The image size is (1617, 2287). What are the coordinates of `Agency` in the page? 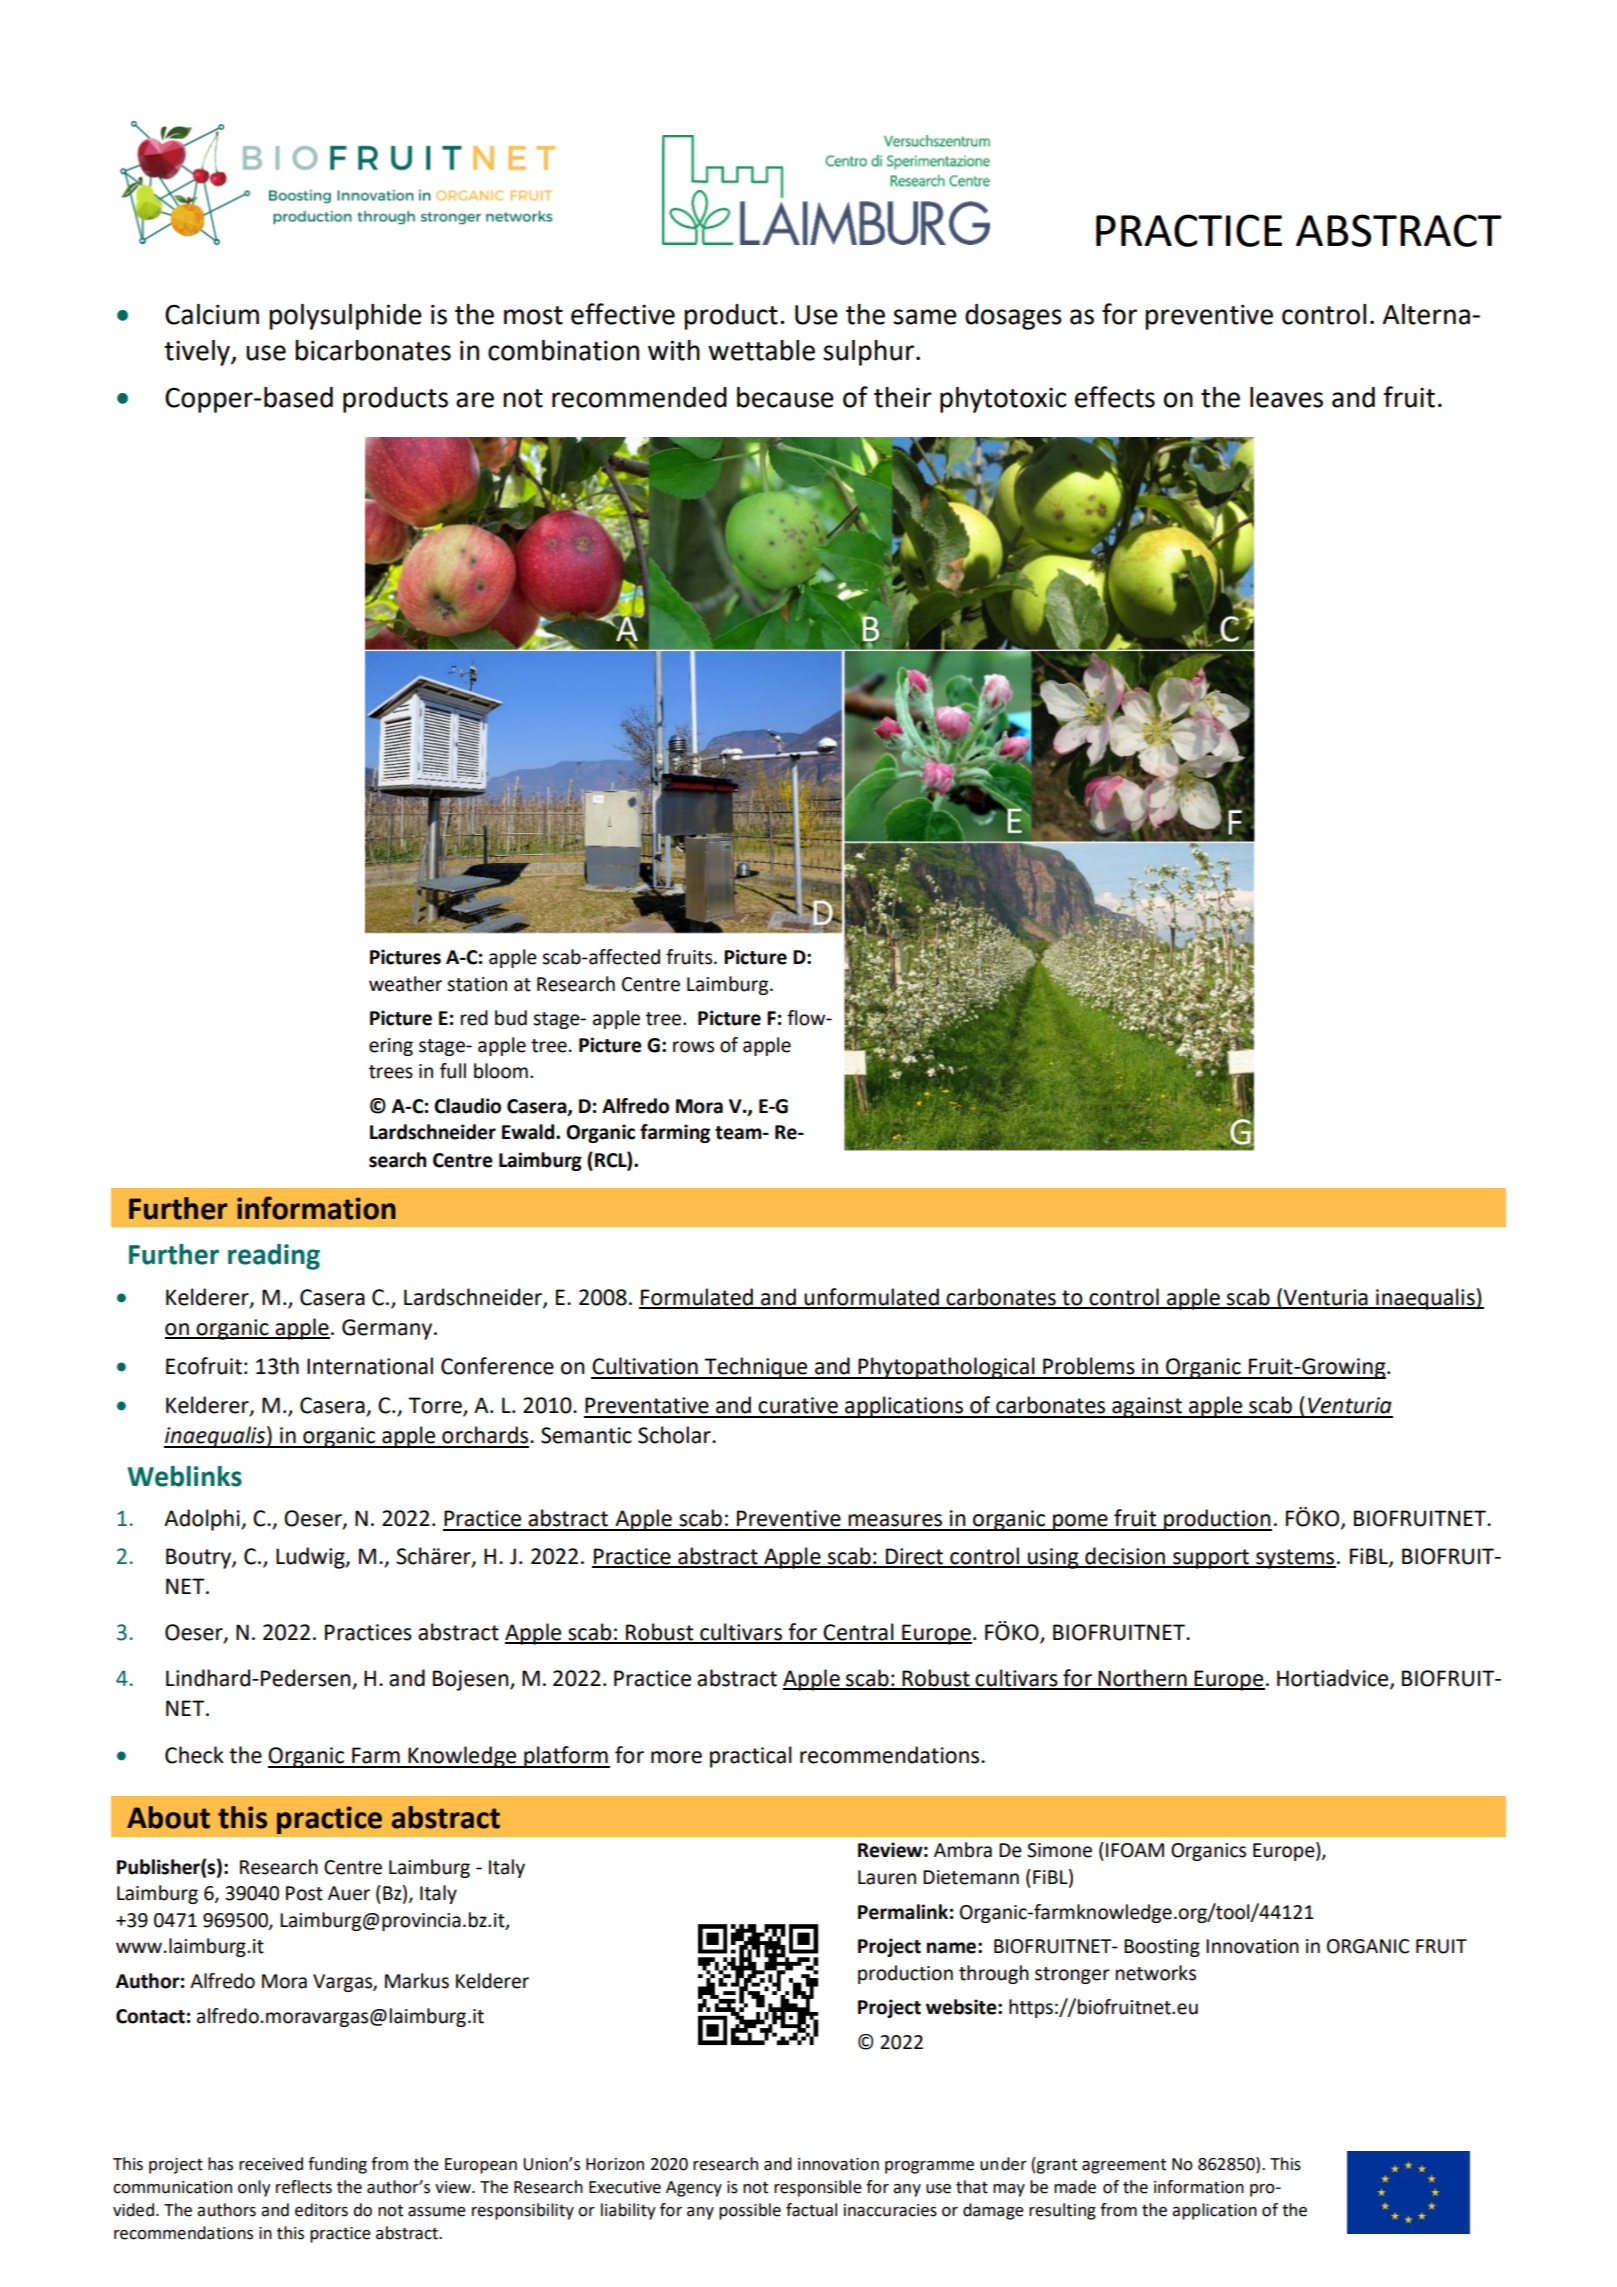 It's located at (694, 2189).
